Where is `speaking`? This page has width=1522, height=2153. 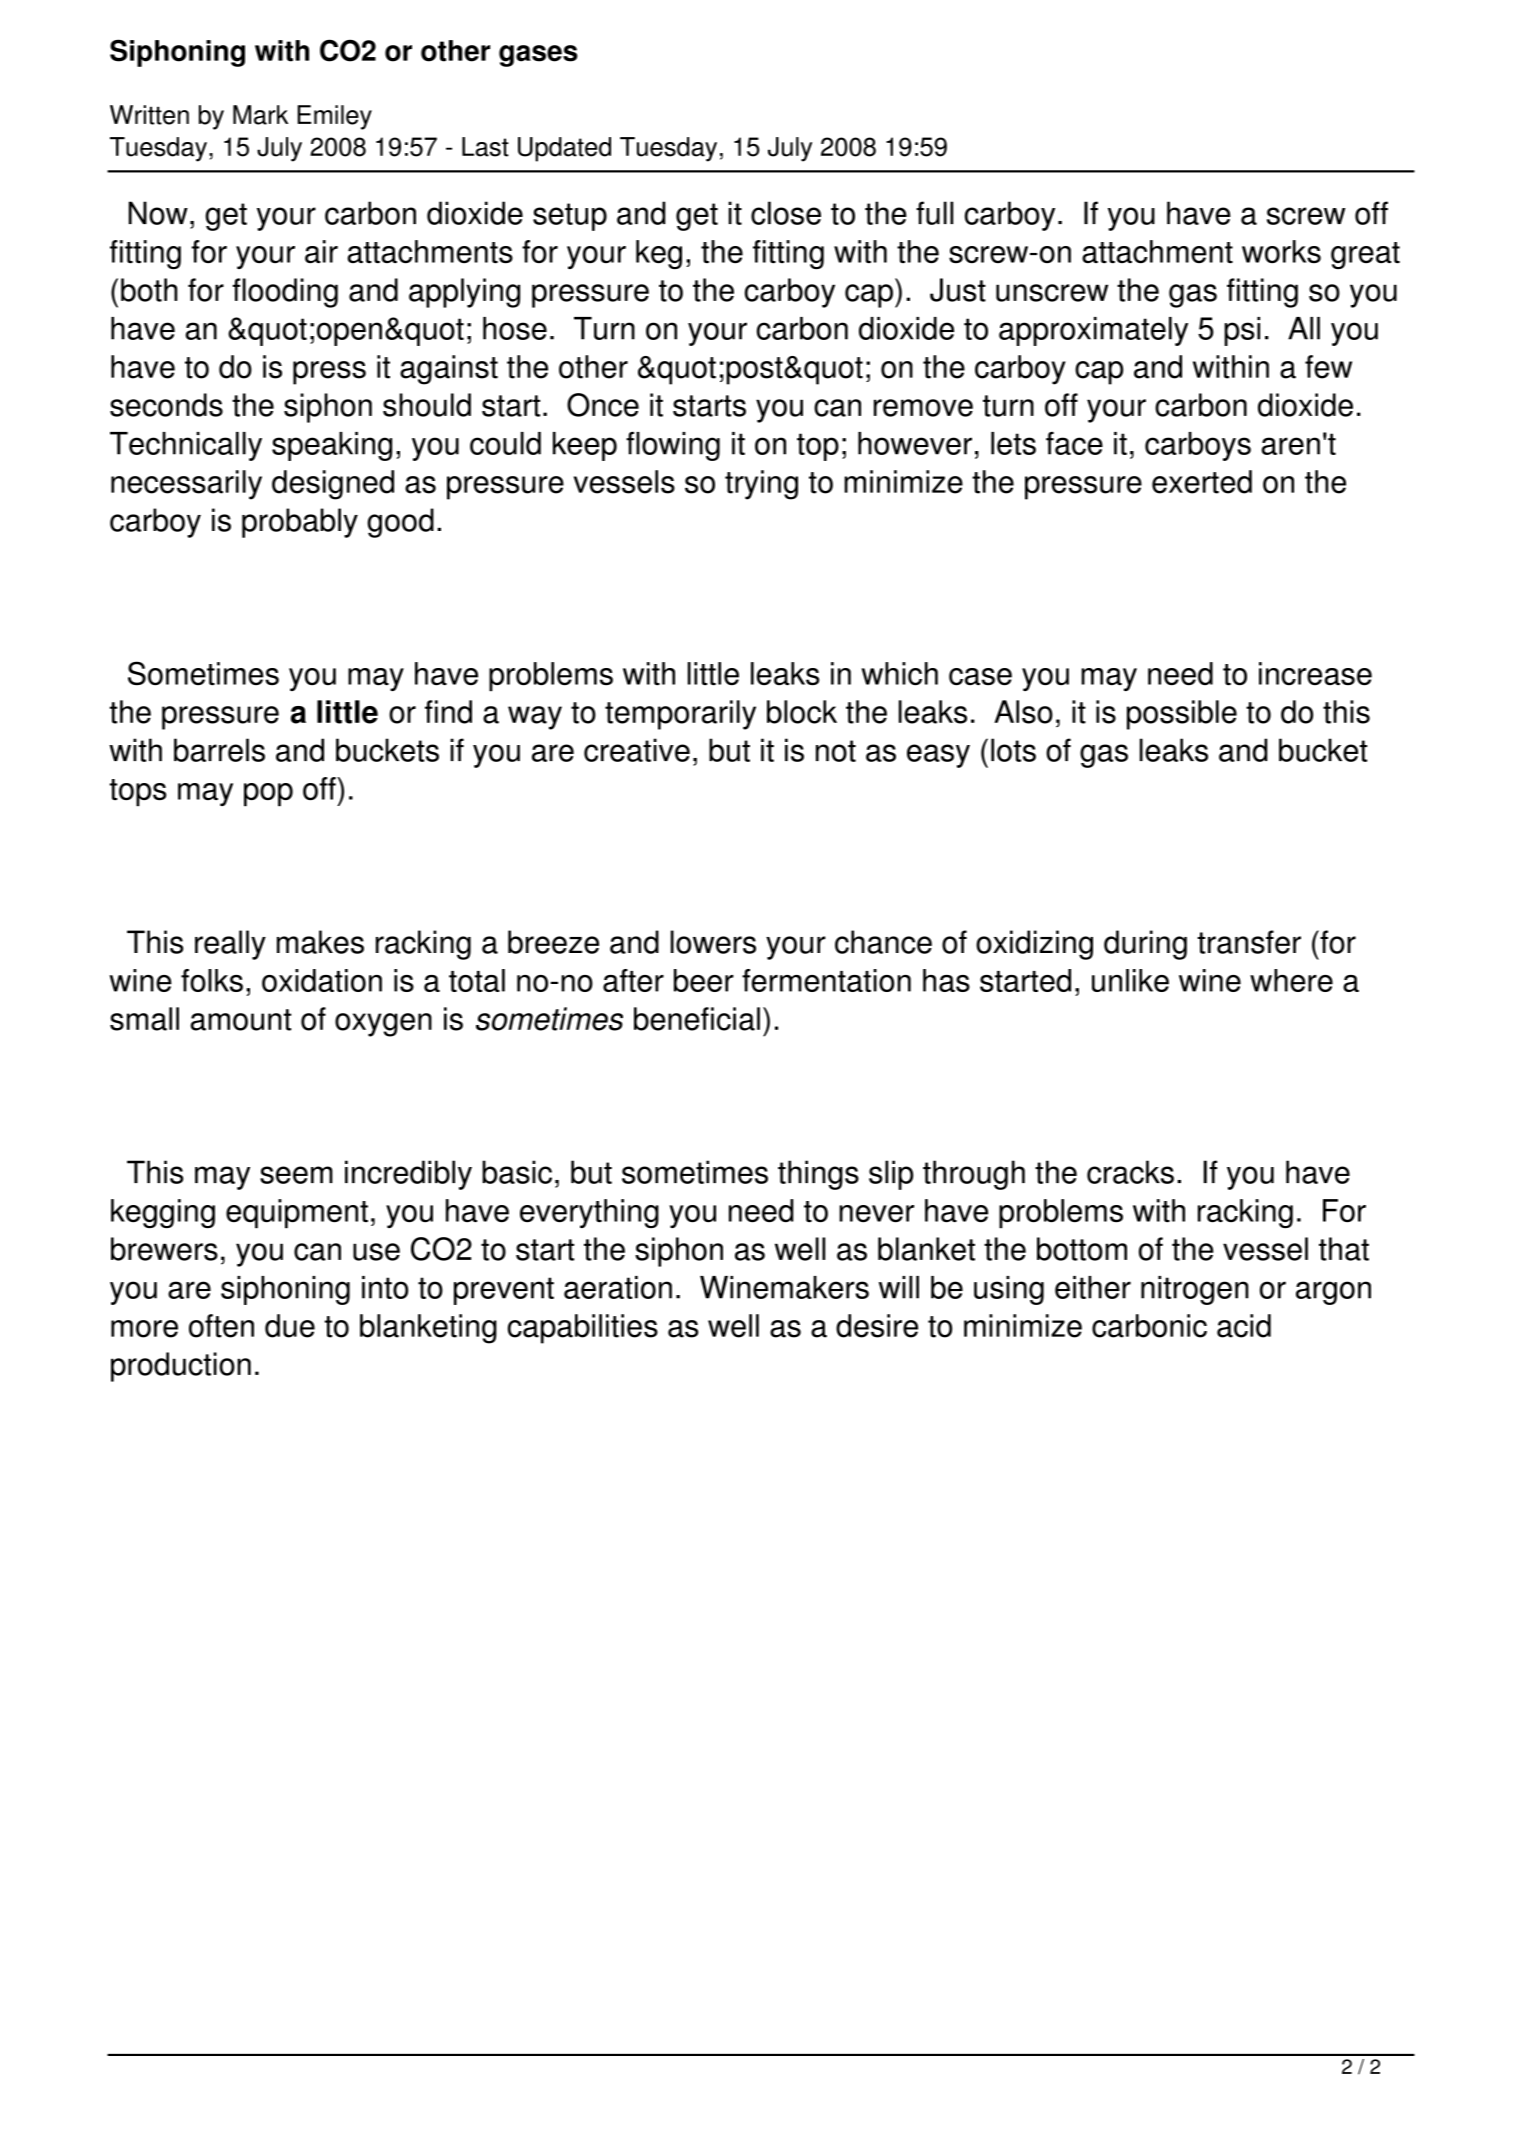
speaking is located at coordinates (332, 446).
